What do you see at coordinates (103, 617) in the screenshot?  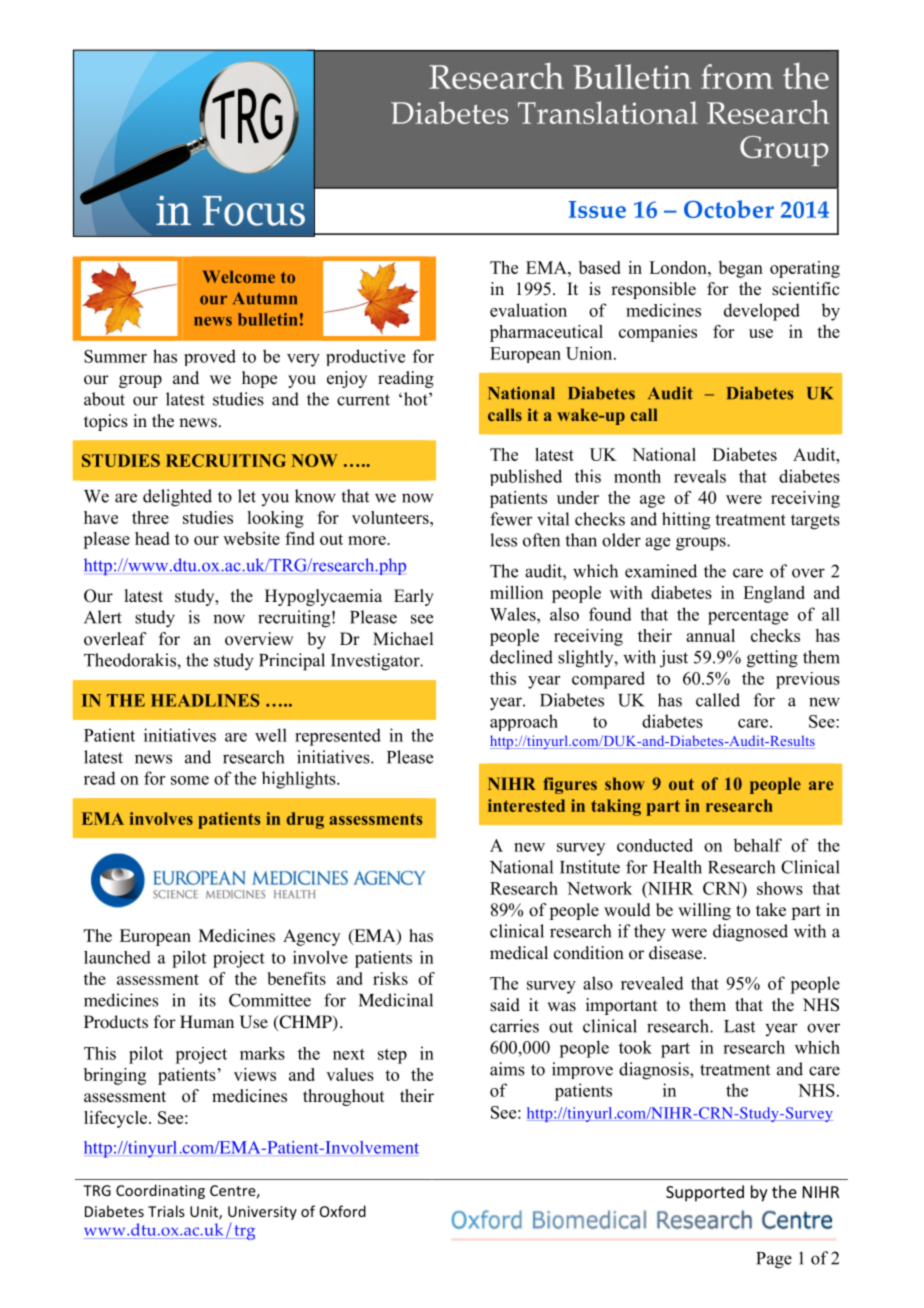 I see `Alert` at bounding box center [103, 617].
